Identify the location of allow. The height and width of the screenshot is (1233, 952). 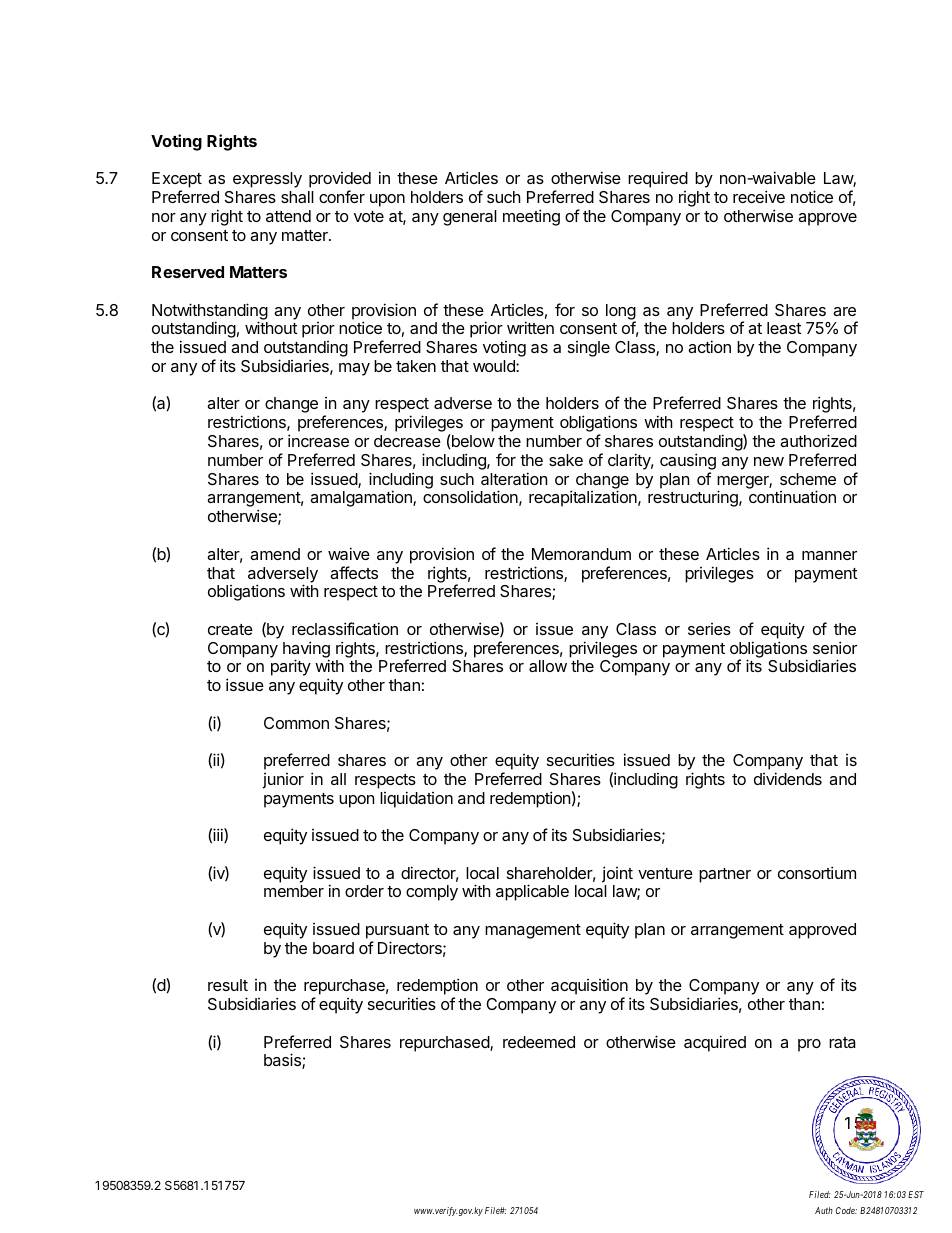
(548, 666).
